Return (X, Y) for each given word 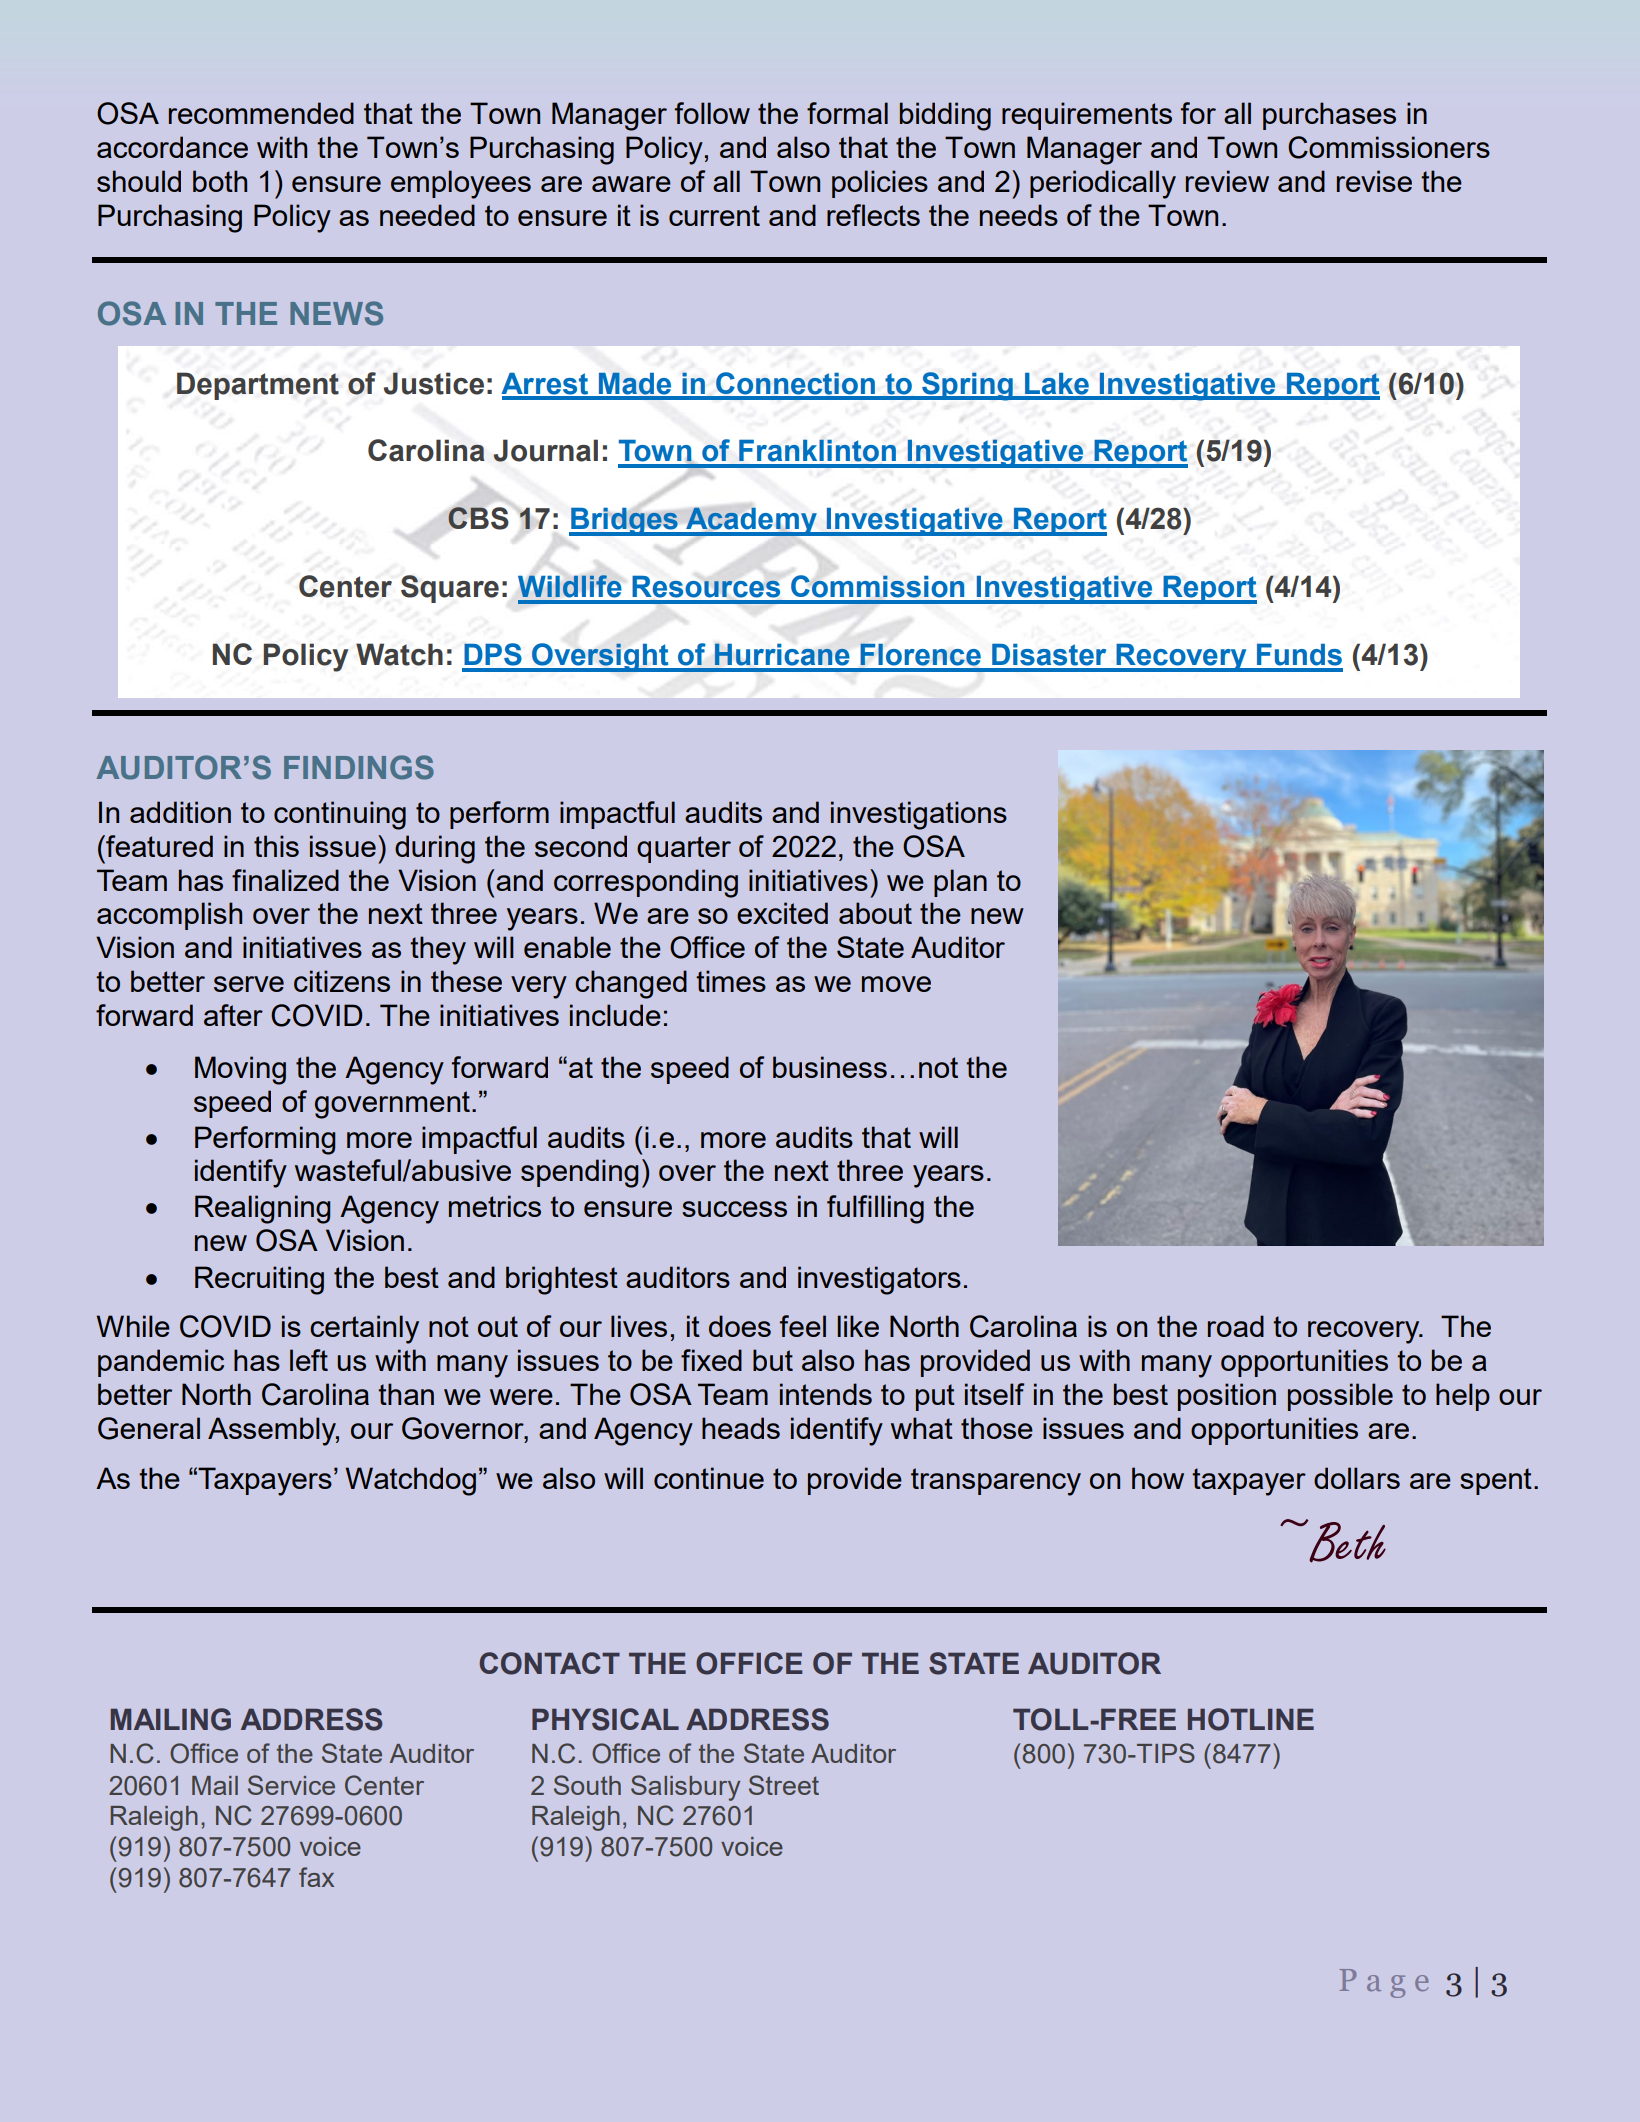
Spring (967, 386)
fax (316, 1877)
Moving (240, 1070)
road (1236, 1326)
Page (1384, 1983)
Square (450, 589)
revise (1374, 181)
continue (709, 1478)
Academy (751, 521)
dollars (1357, 1478)
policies (880, 184)
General (149, 1428)
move (896, 984)
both (220, 181)
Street (784, 1785)
